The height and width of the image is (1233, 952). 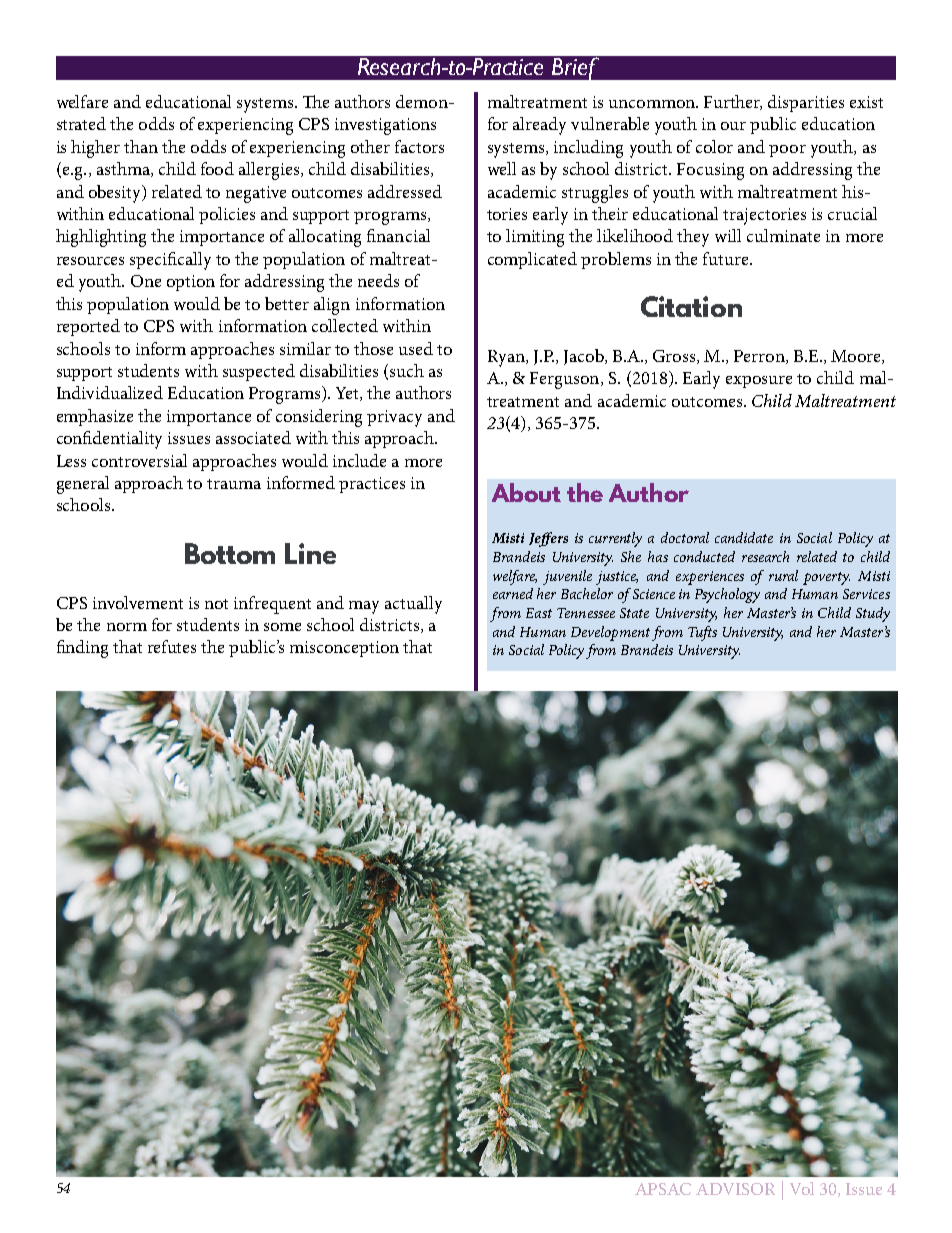 I want to click on poor, so click(x=787, y=151).
